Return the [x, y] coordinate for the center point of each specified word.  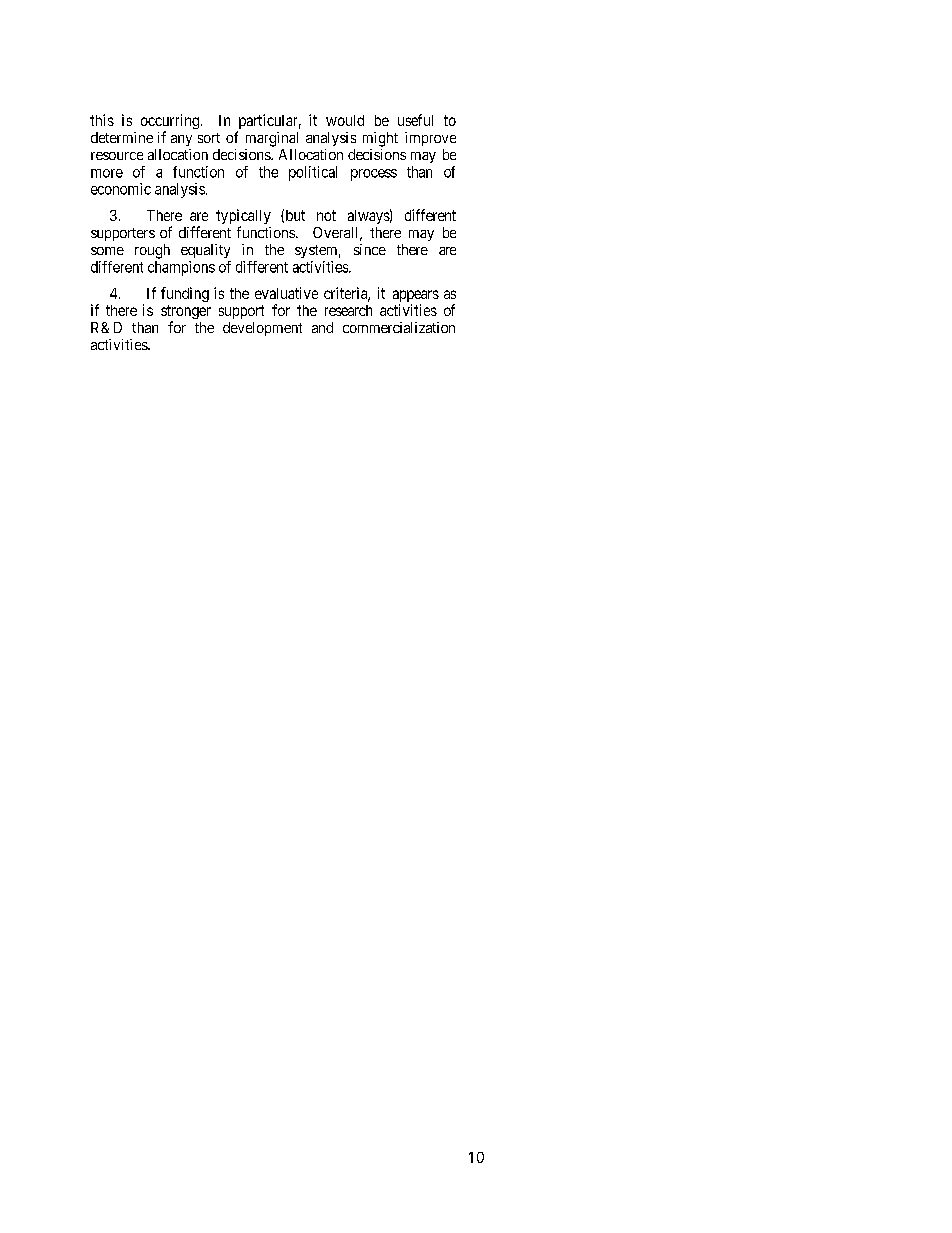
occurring [170, 123]
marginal [272, 139]
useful [415, 120]
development [262, 329]
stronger [186, 313]
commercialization [399, 327]
